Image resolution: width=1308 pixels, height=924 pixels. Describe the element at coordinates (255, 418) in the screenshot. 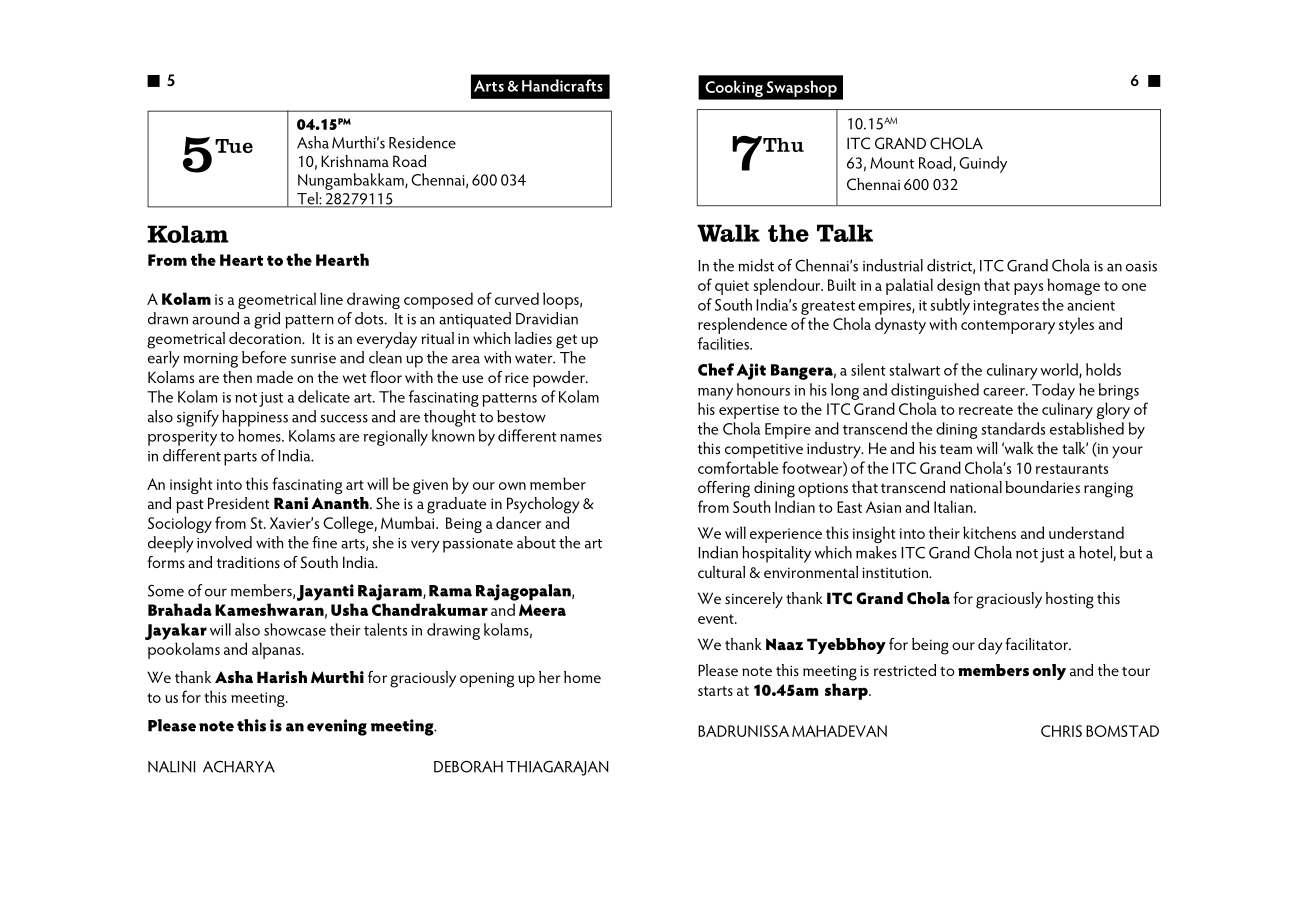

I see `happiness` at that location.
